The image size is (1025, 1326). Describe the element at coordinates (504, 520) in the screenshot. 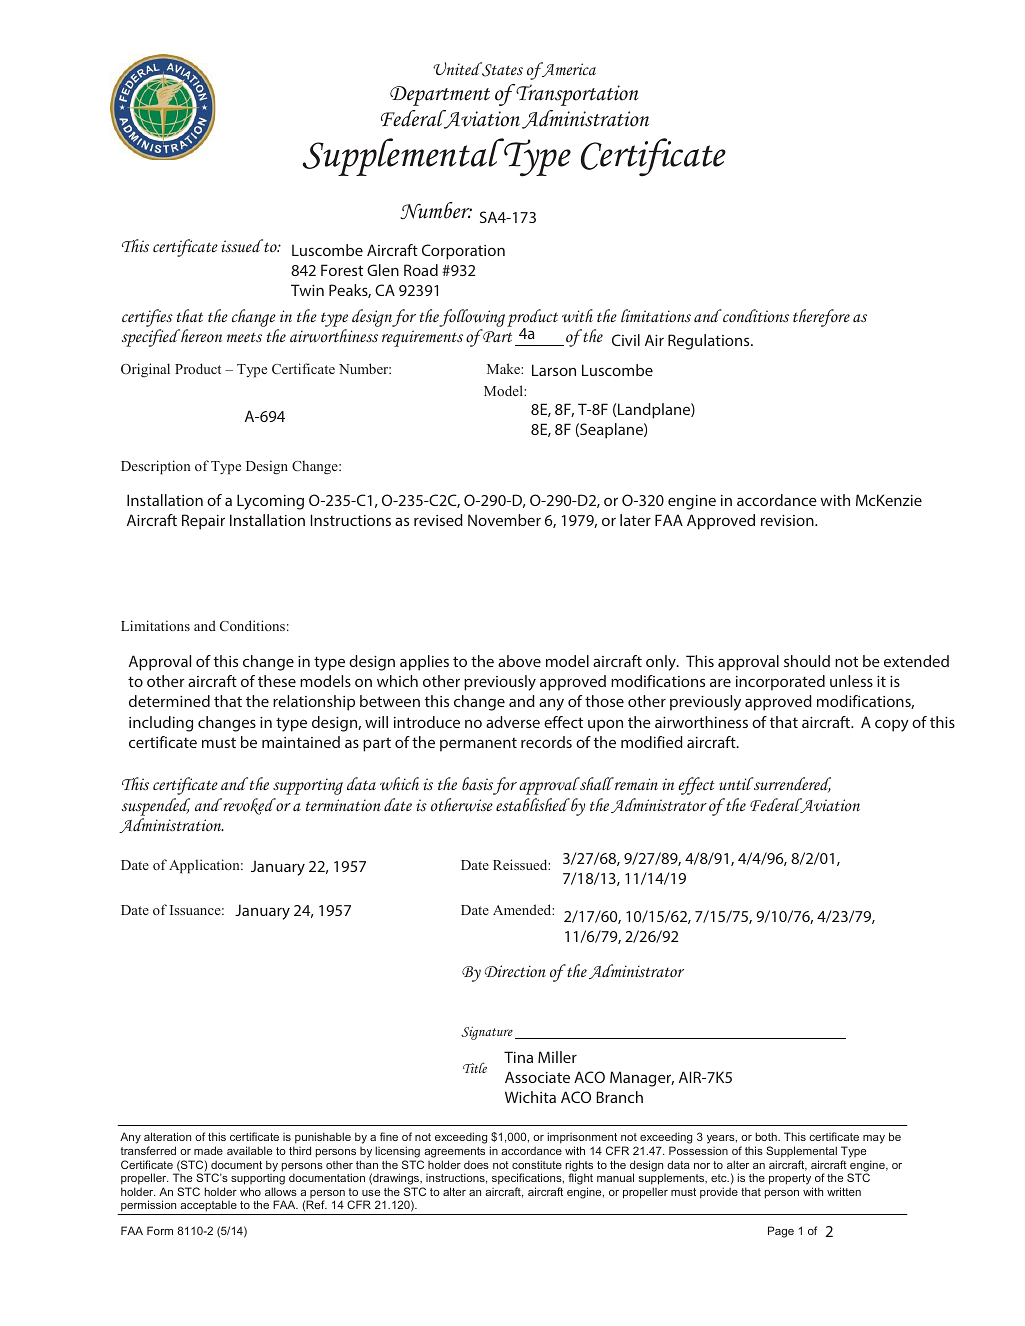

I see `November` at that location.
